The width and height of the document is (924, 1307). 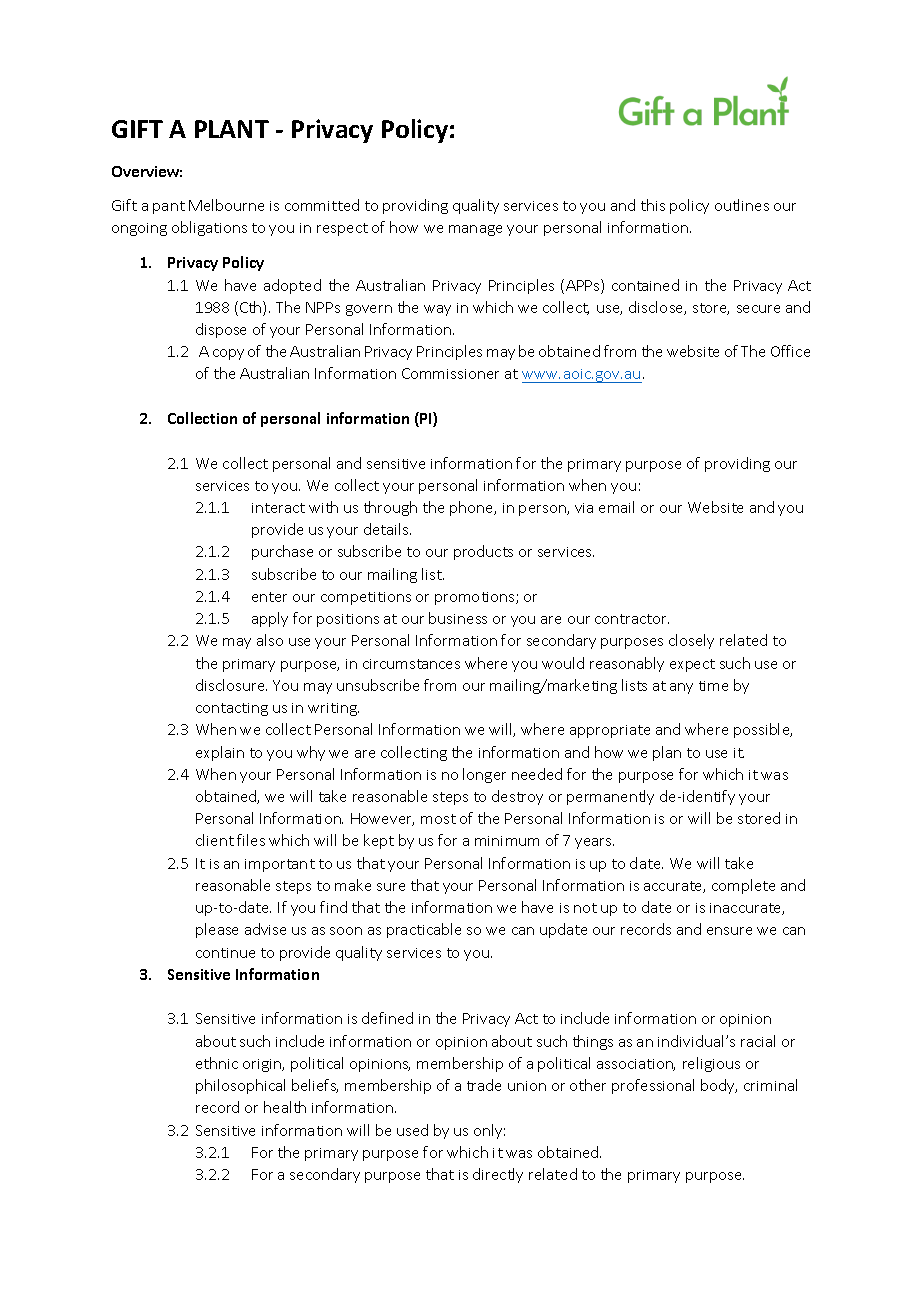 I want to click on circumstances, so click(x=411, y=664).
